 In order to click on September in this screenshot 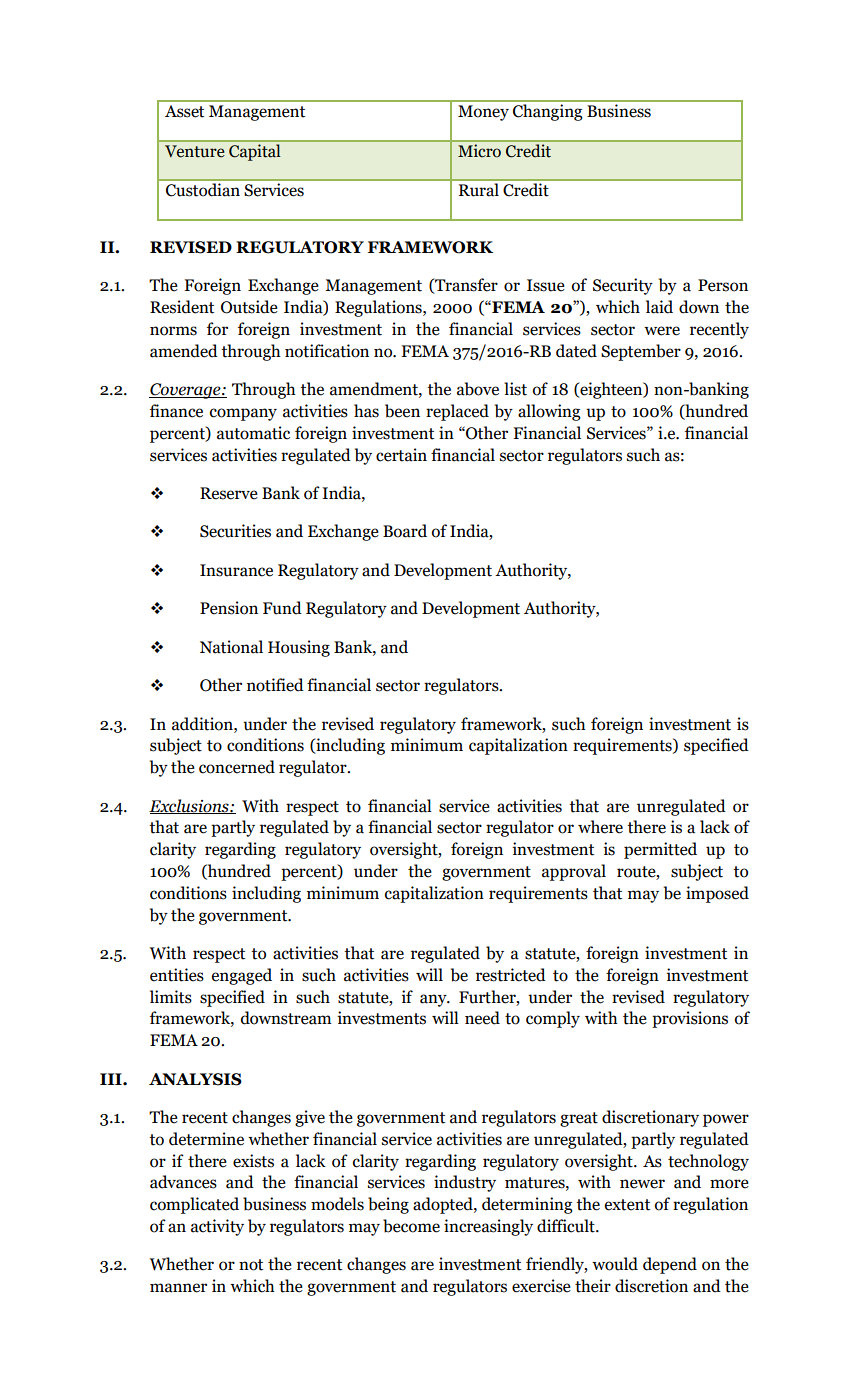, I will do `click(641, 352)`.
